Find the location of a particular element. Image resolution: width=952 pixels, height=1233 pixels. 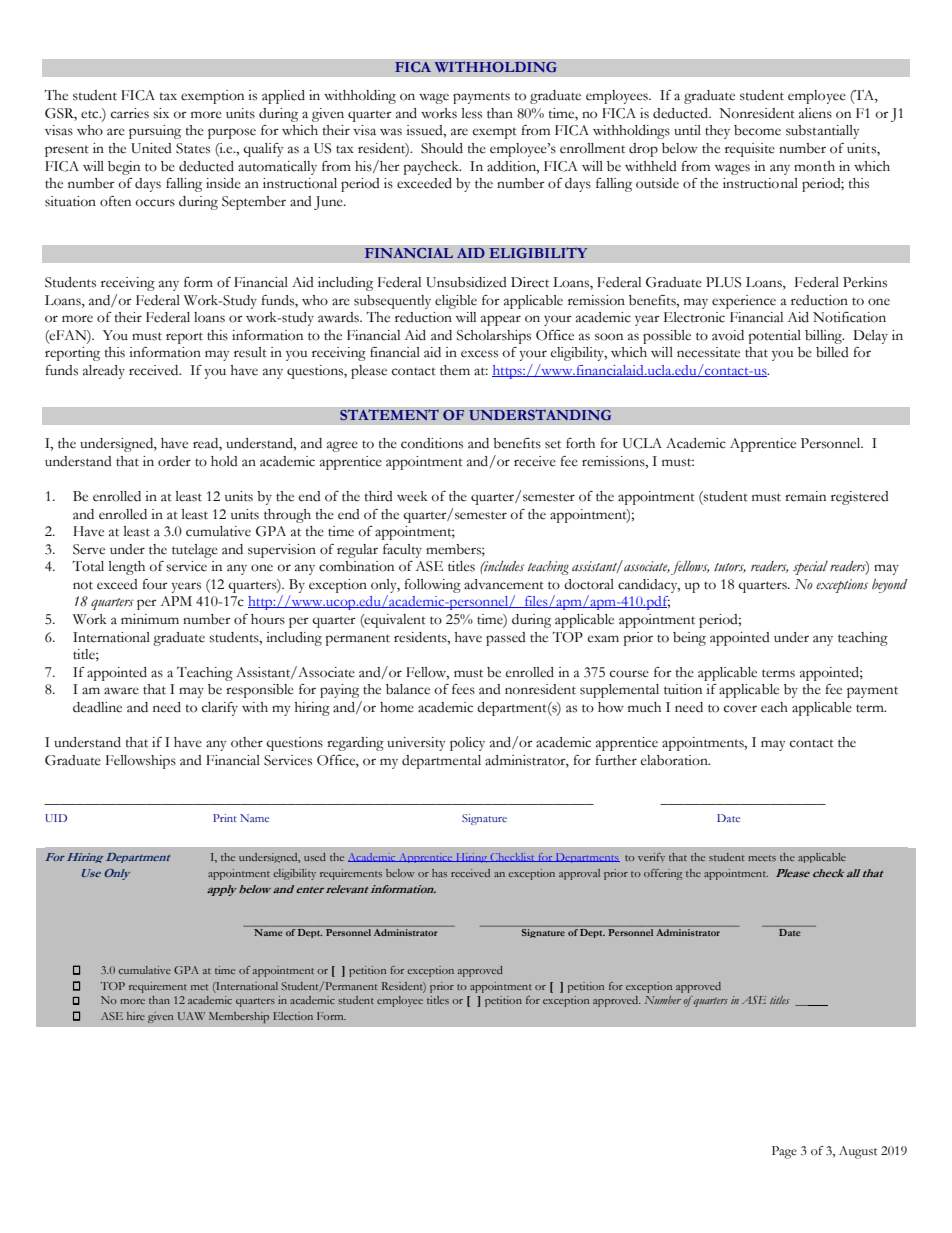

Election is located at coordinates (293, 1016).
